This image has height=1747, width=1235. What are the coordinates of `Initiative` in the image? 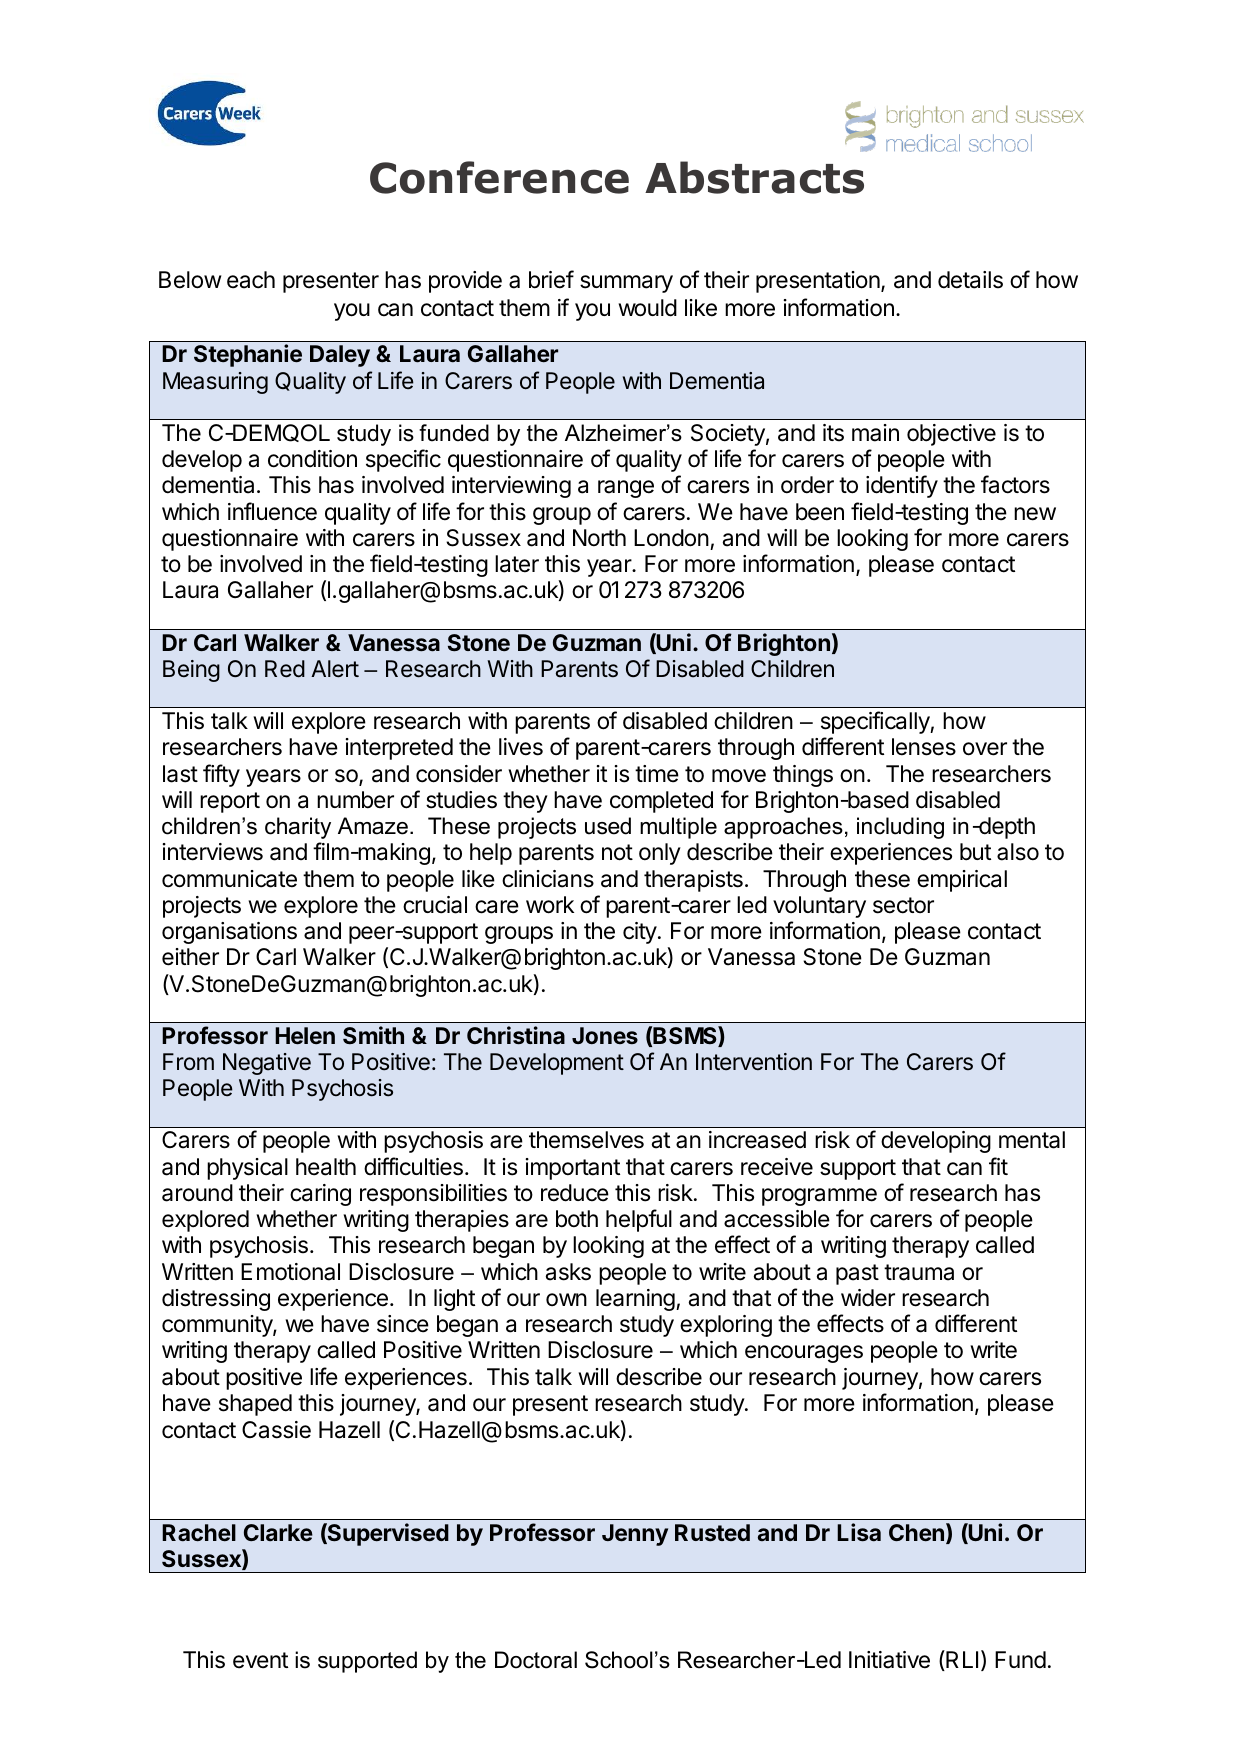 It's located at (889, 1660).
